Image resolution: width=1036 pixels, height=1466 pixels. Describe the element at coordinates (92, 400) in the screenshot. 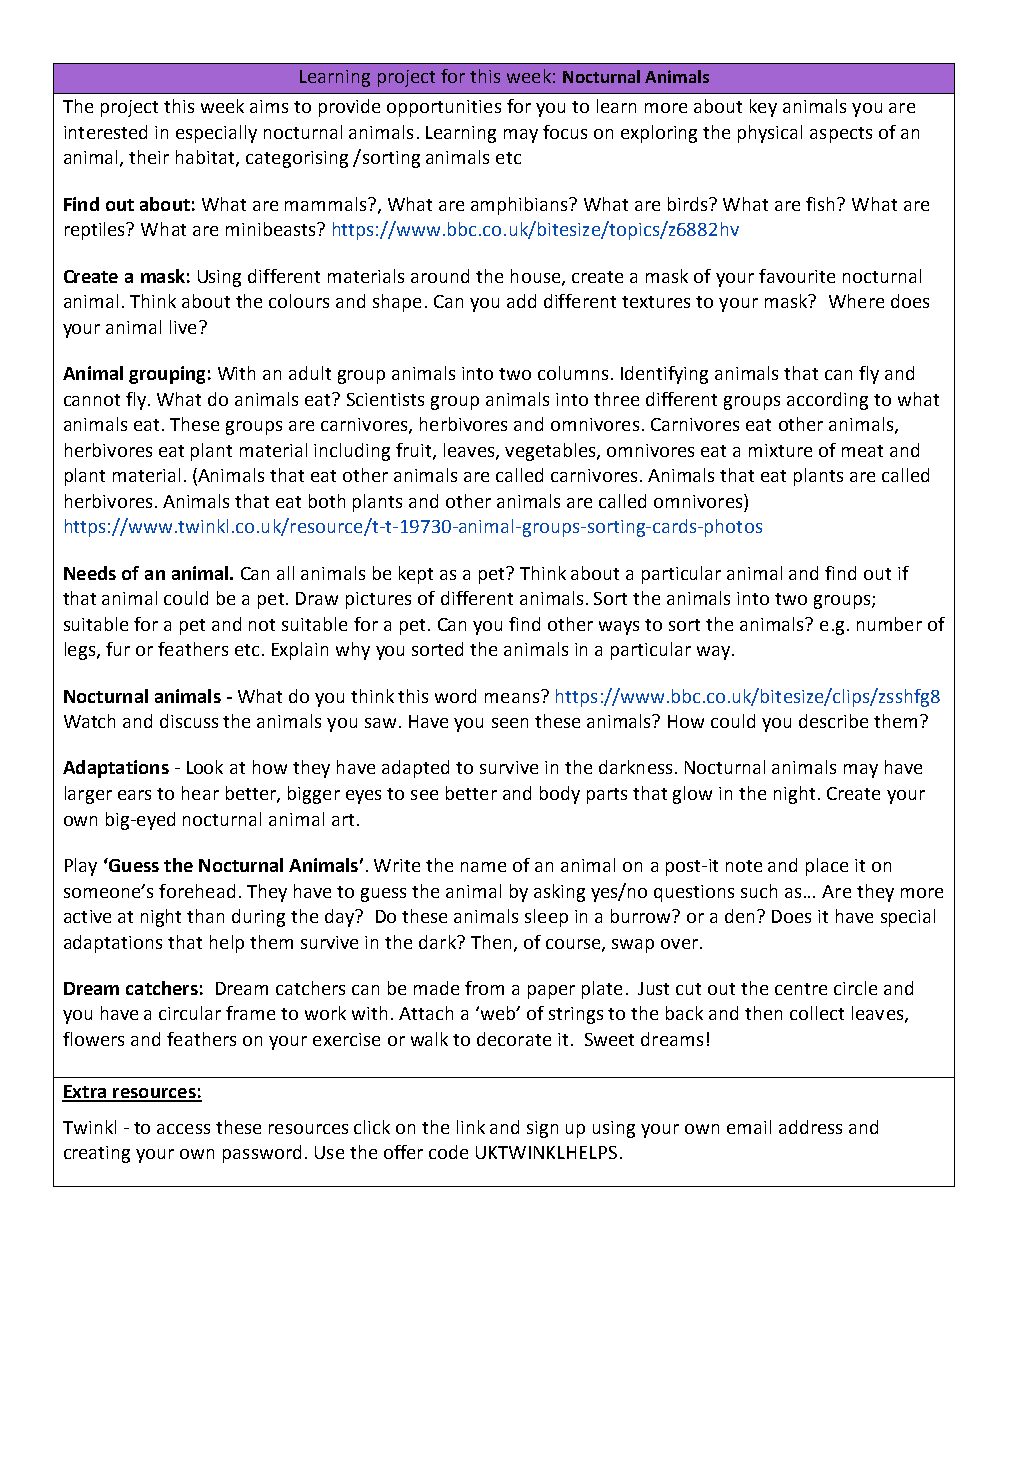

I see `cannot` at that location.
